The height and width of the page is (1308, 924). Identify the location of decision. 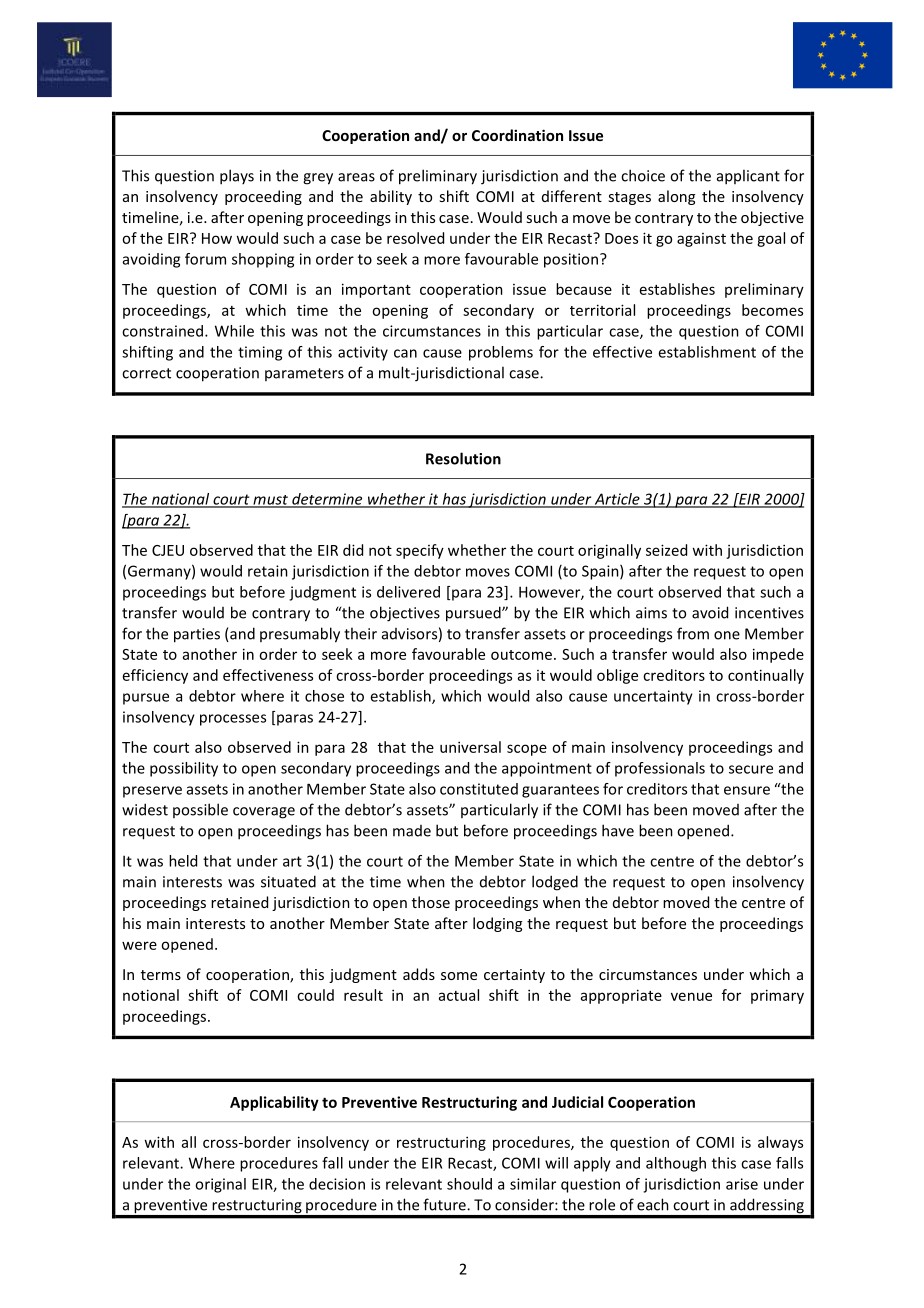
(337, 1184).
